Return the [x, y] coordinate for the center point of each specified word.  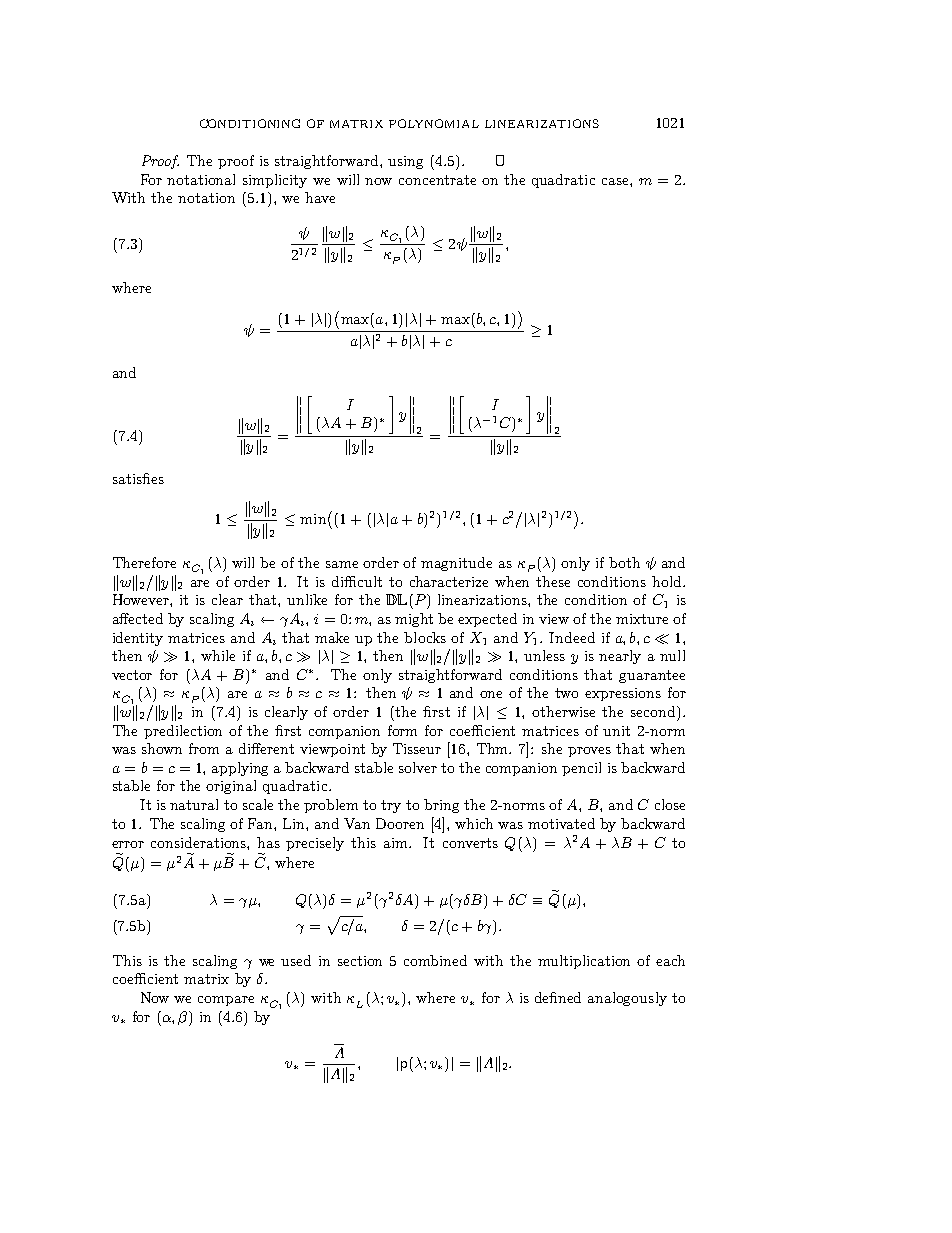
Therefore [144, 562]
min [313, 519]
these [553, 581]
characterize [449, 581]
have [320, 197]
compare [226, 1001]
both [624, 562]
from [204, 748]
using [405, 162]
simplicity [275, 181]
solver [418, 767]
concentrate [437, 180]
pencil [581, 769]
